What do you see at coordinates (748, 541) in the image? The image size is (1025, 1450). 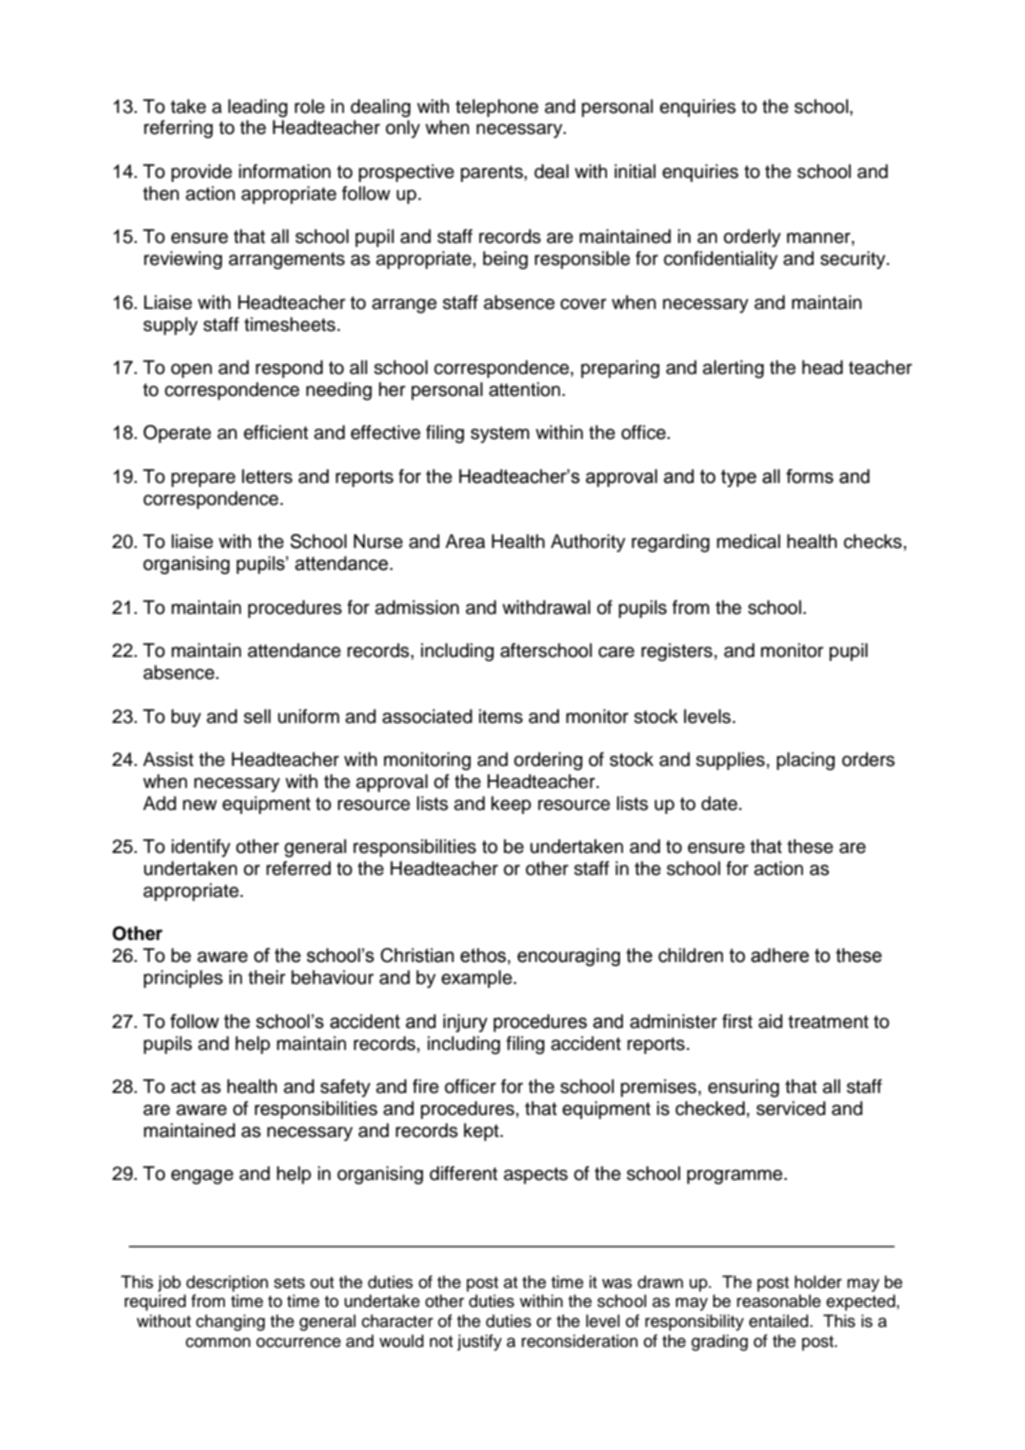 I see `medical` at bounding box center [748, 541].
